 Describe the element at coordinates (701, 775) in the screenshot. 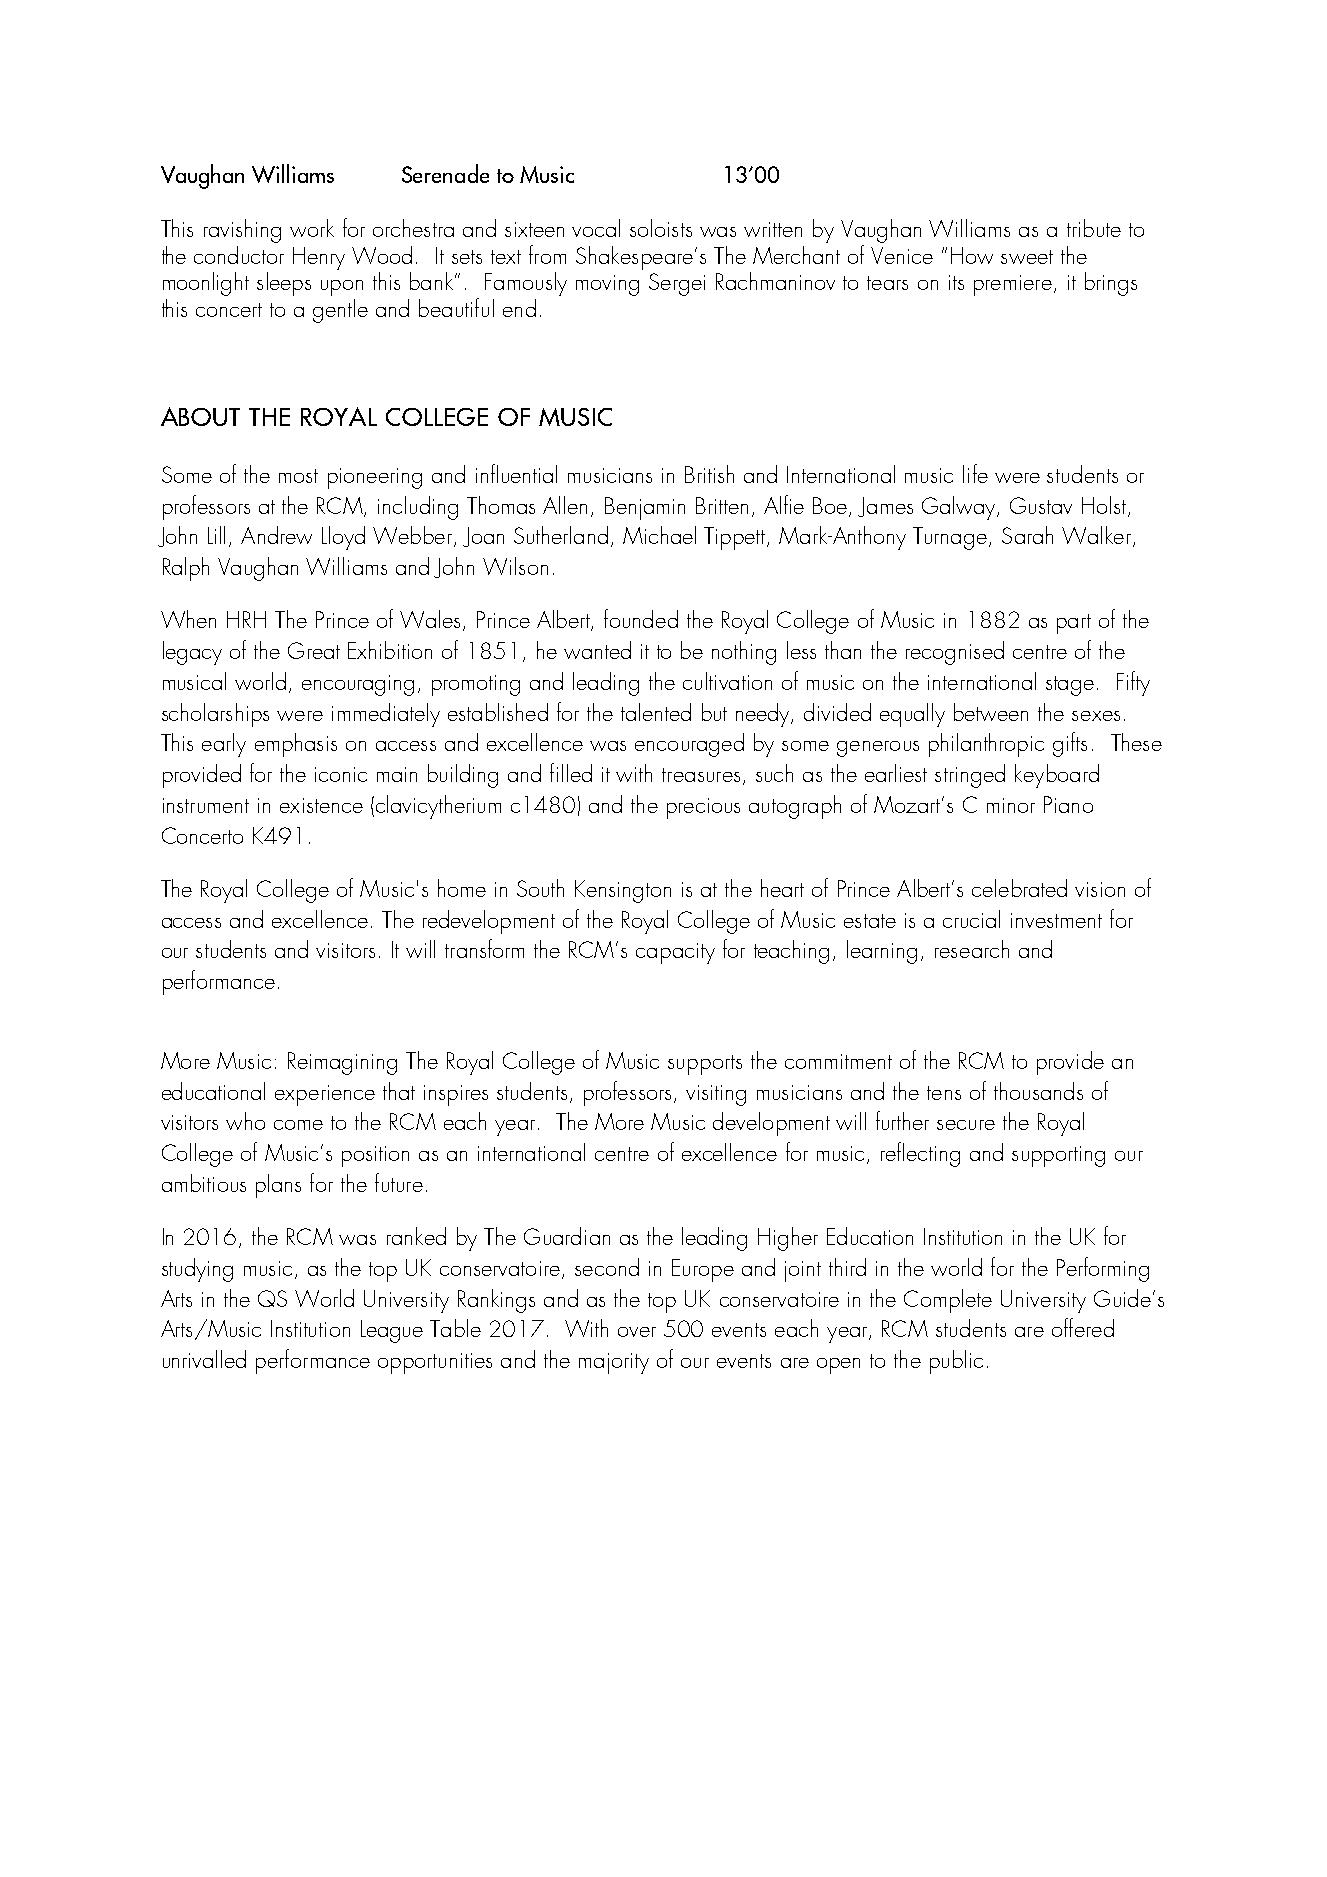

I see `treasures` at that location.
